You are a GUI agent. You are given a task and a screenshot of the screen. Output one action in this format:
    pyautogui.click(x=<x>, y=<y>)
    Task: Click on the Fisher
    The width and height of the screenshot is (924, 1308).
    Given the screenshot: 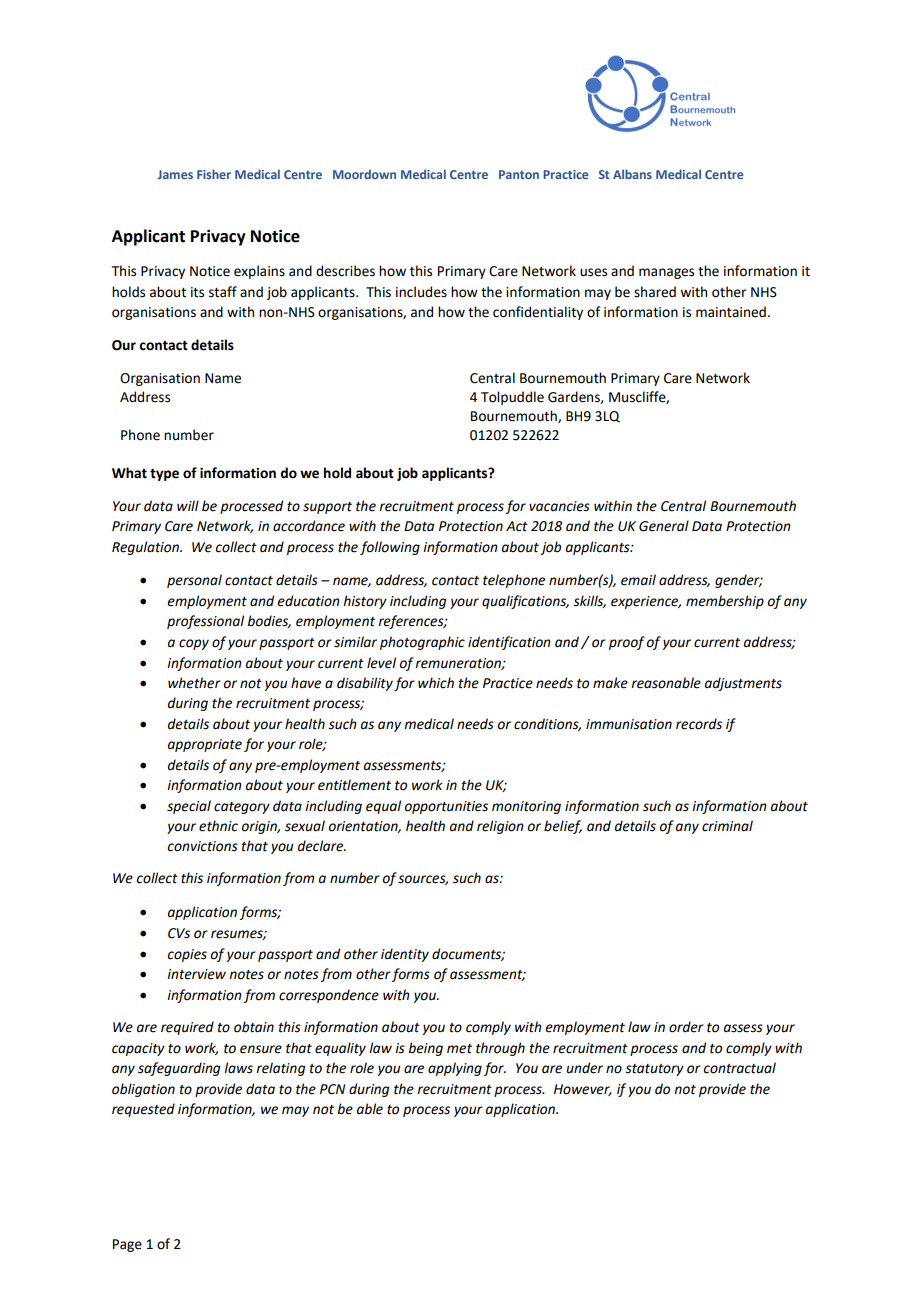 What is the action you would take?
    pyautogui.click(x=214, y=174)
